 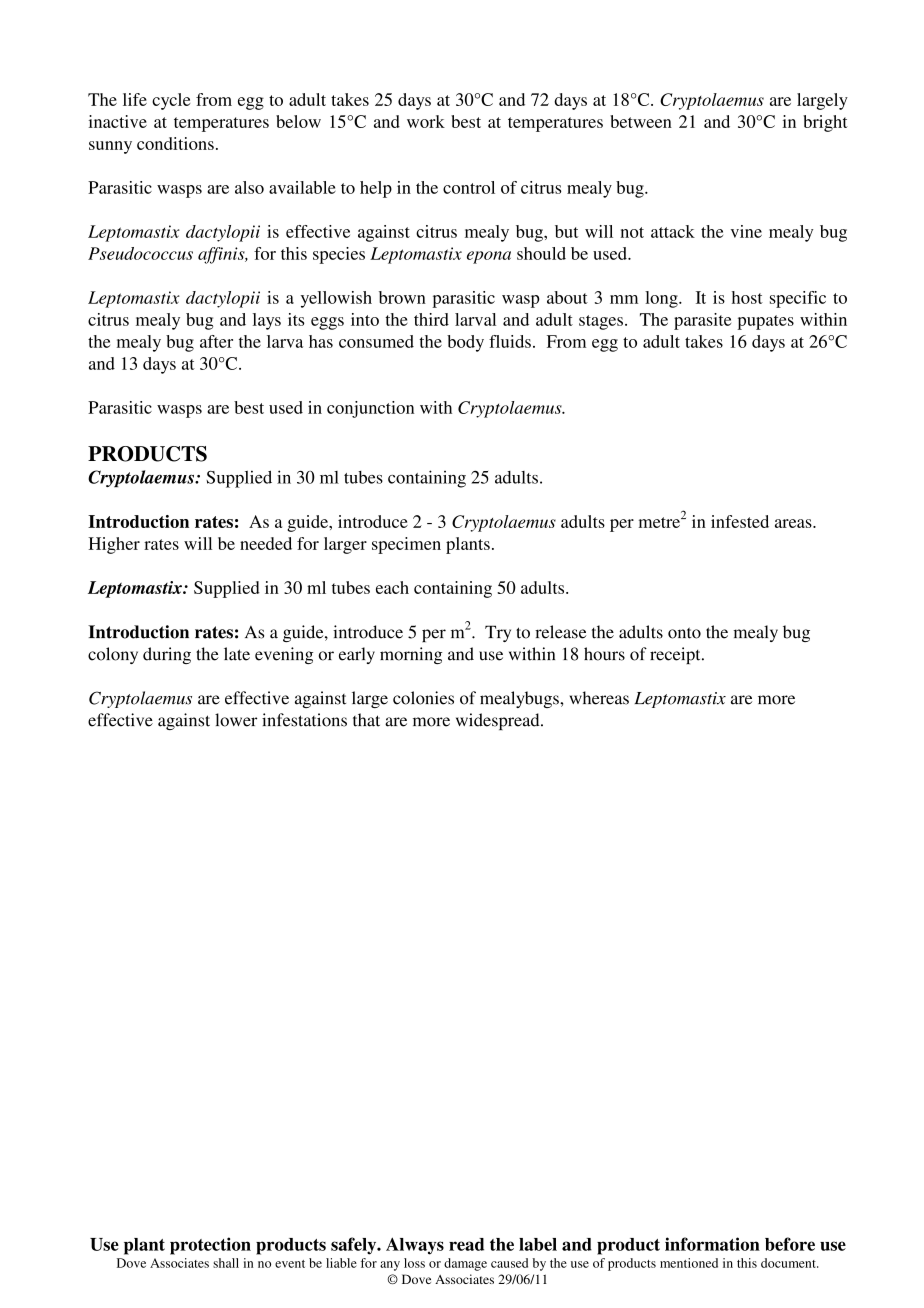 I want to click on during, so click(x=167, y=655).
